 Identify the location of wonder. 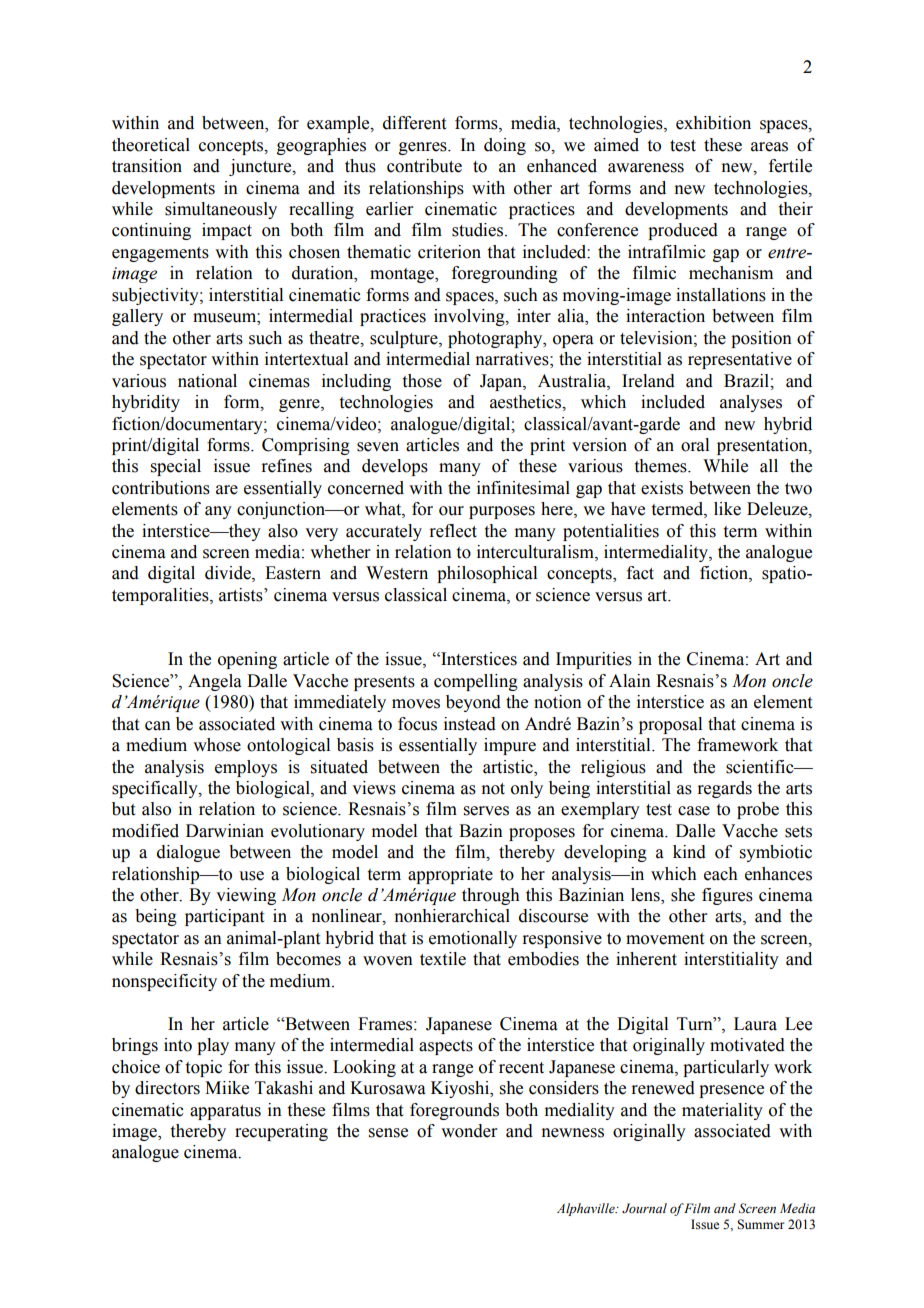
(469, 1131).
